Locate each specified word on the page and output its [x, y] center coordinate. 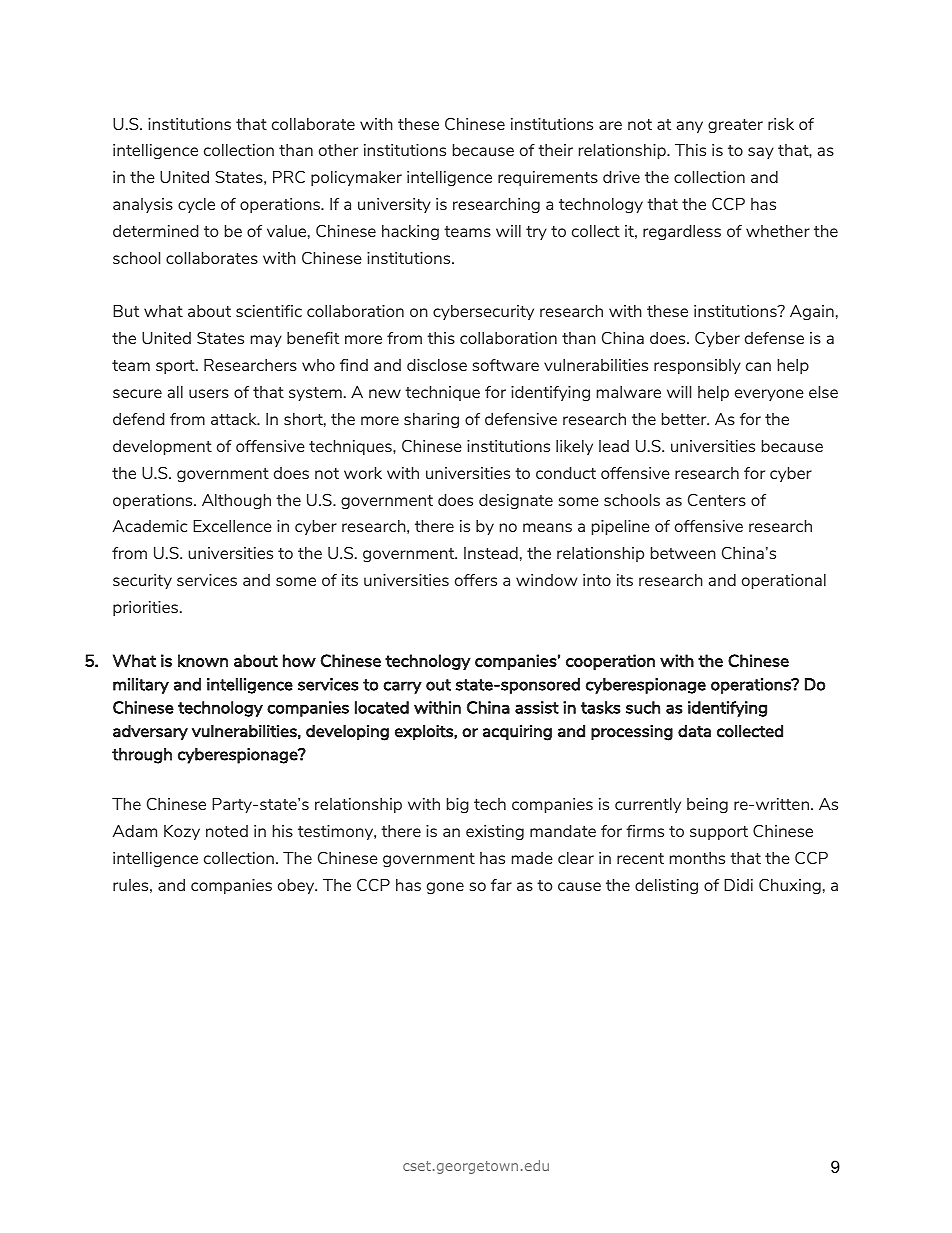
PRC [289, 177]
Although [236, 501]
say [761, 153]
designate [516, 501]
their [555, 150]
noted [227, 831]
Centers [717, 499]
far [501, 885]
